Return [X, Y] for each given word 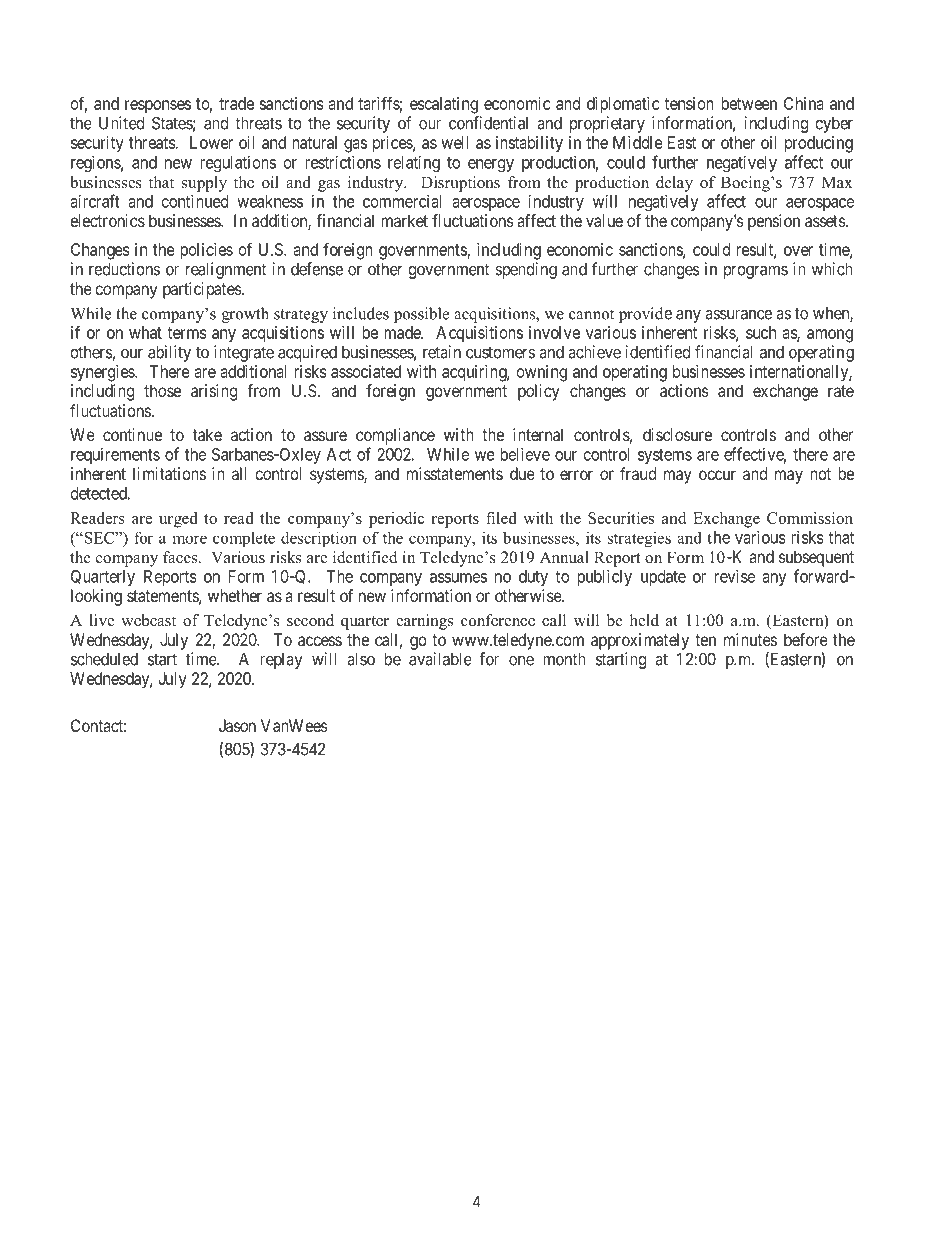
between [749, 103]
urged [178, 520]
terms [186, 333]
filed [501, 518]
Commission [810, 518]
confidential [488, 123]
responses [158, 106]
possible [421, 315]
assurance [738, 315]
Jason [237, 725]
